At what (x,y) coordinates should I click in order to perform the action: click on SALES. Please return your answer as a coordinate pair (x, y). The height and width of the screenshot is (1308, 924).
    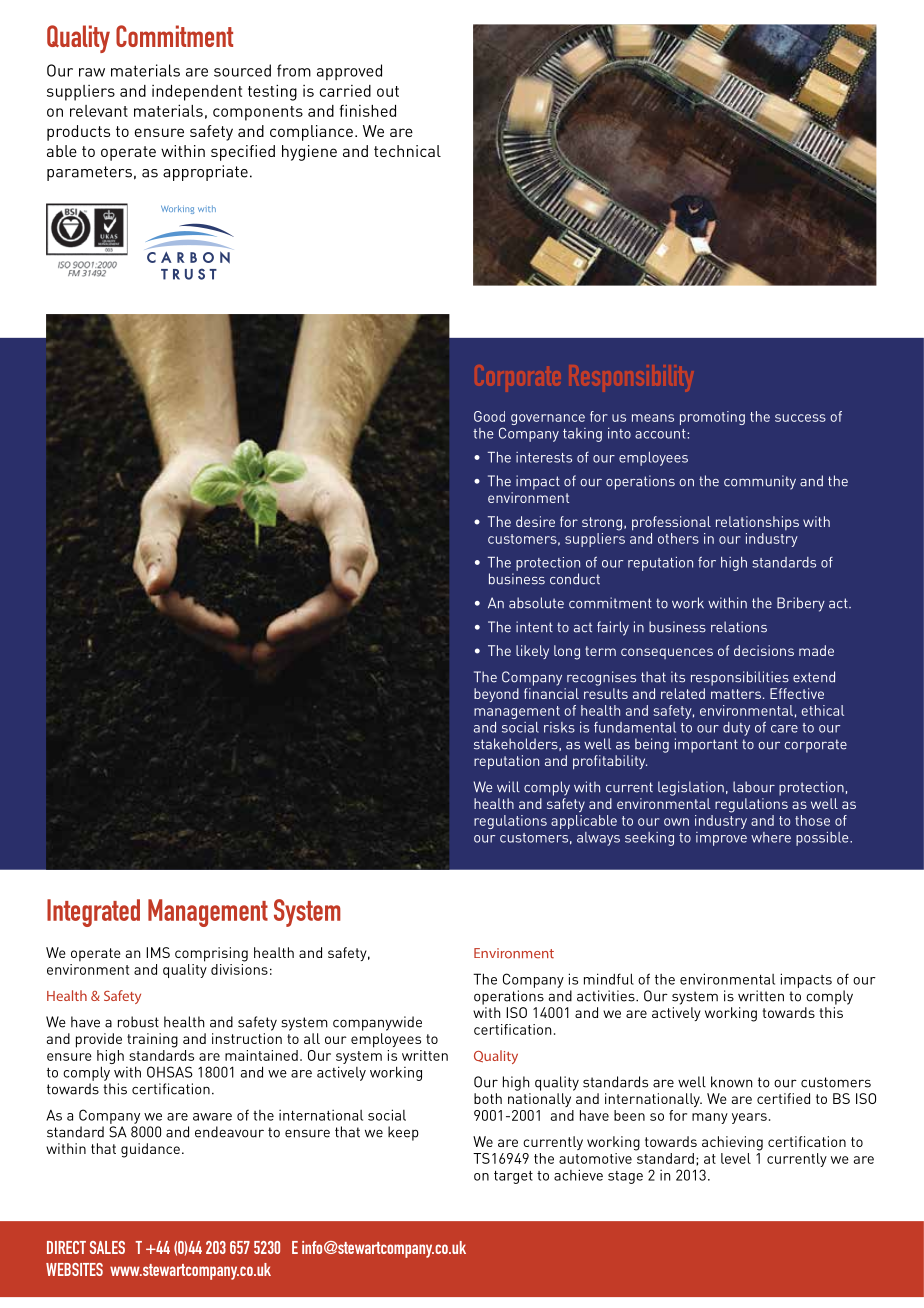
    Looking at the image, I should click on (107, 1247).
